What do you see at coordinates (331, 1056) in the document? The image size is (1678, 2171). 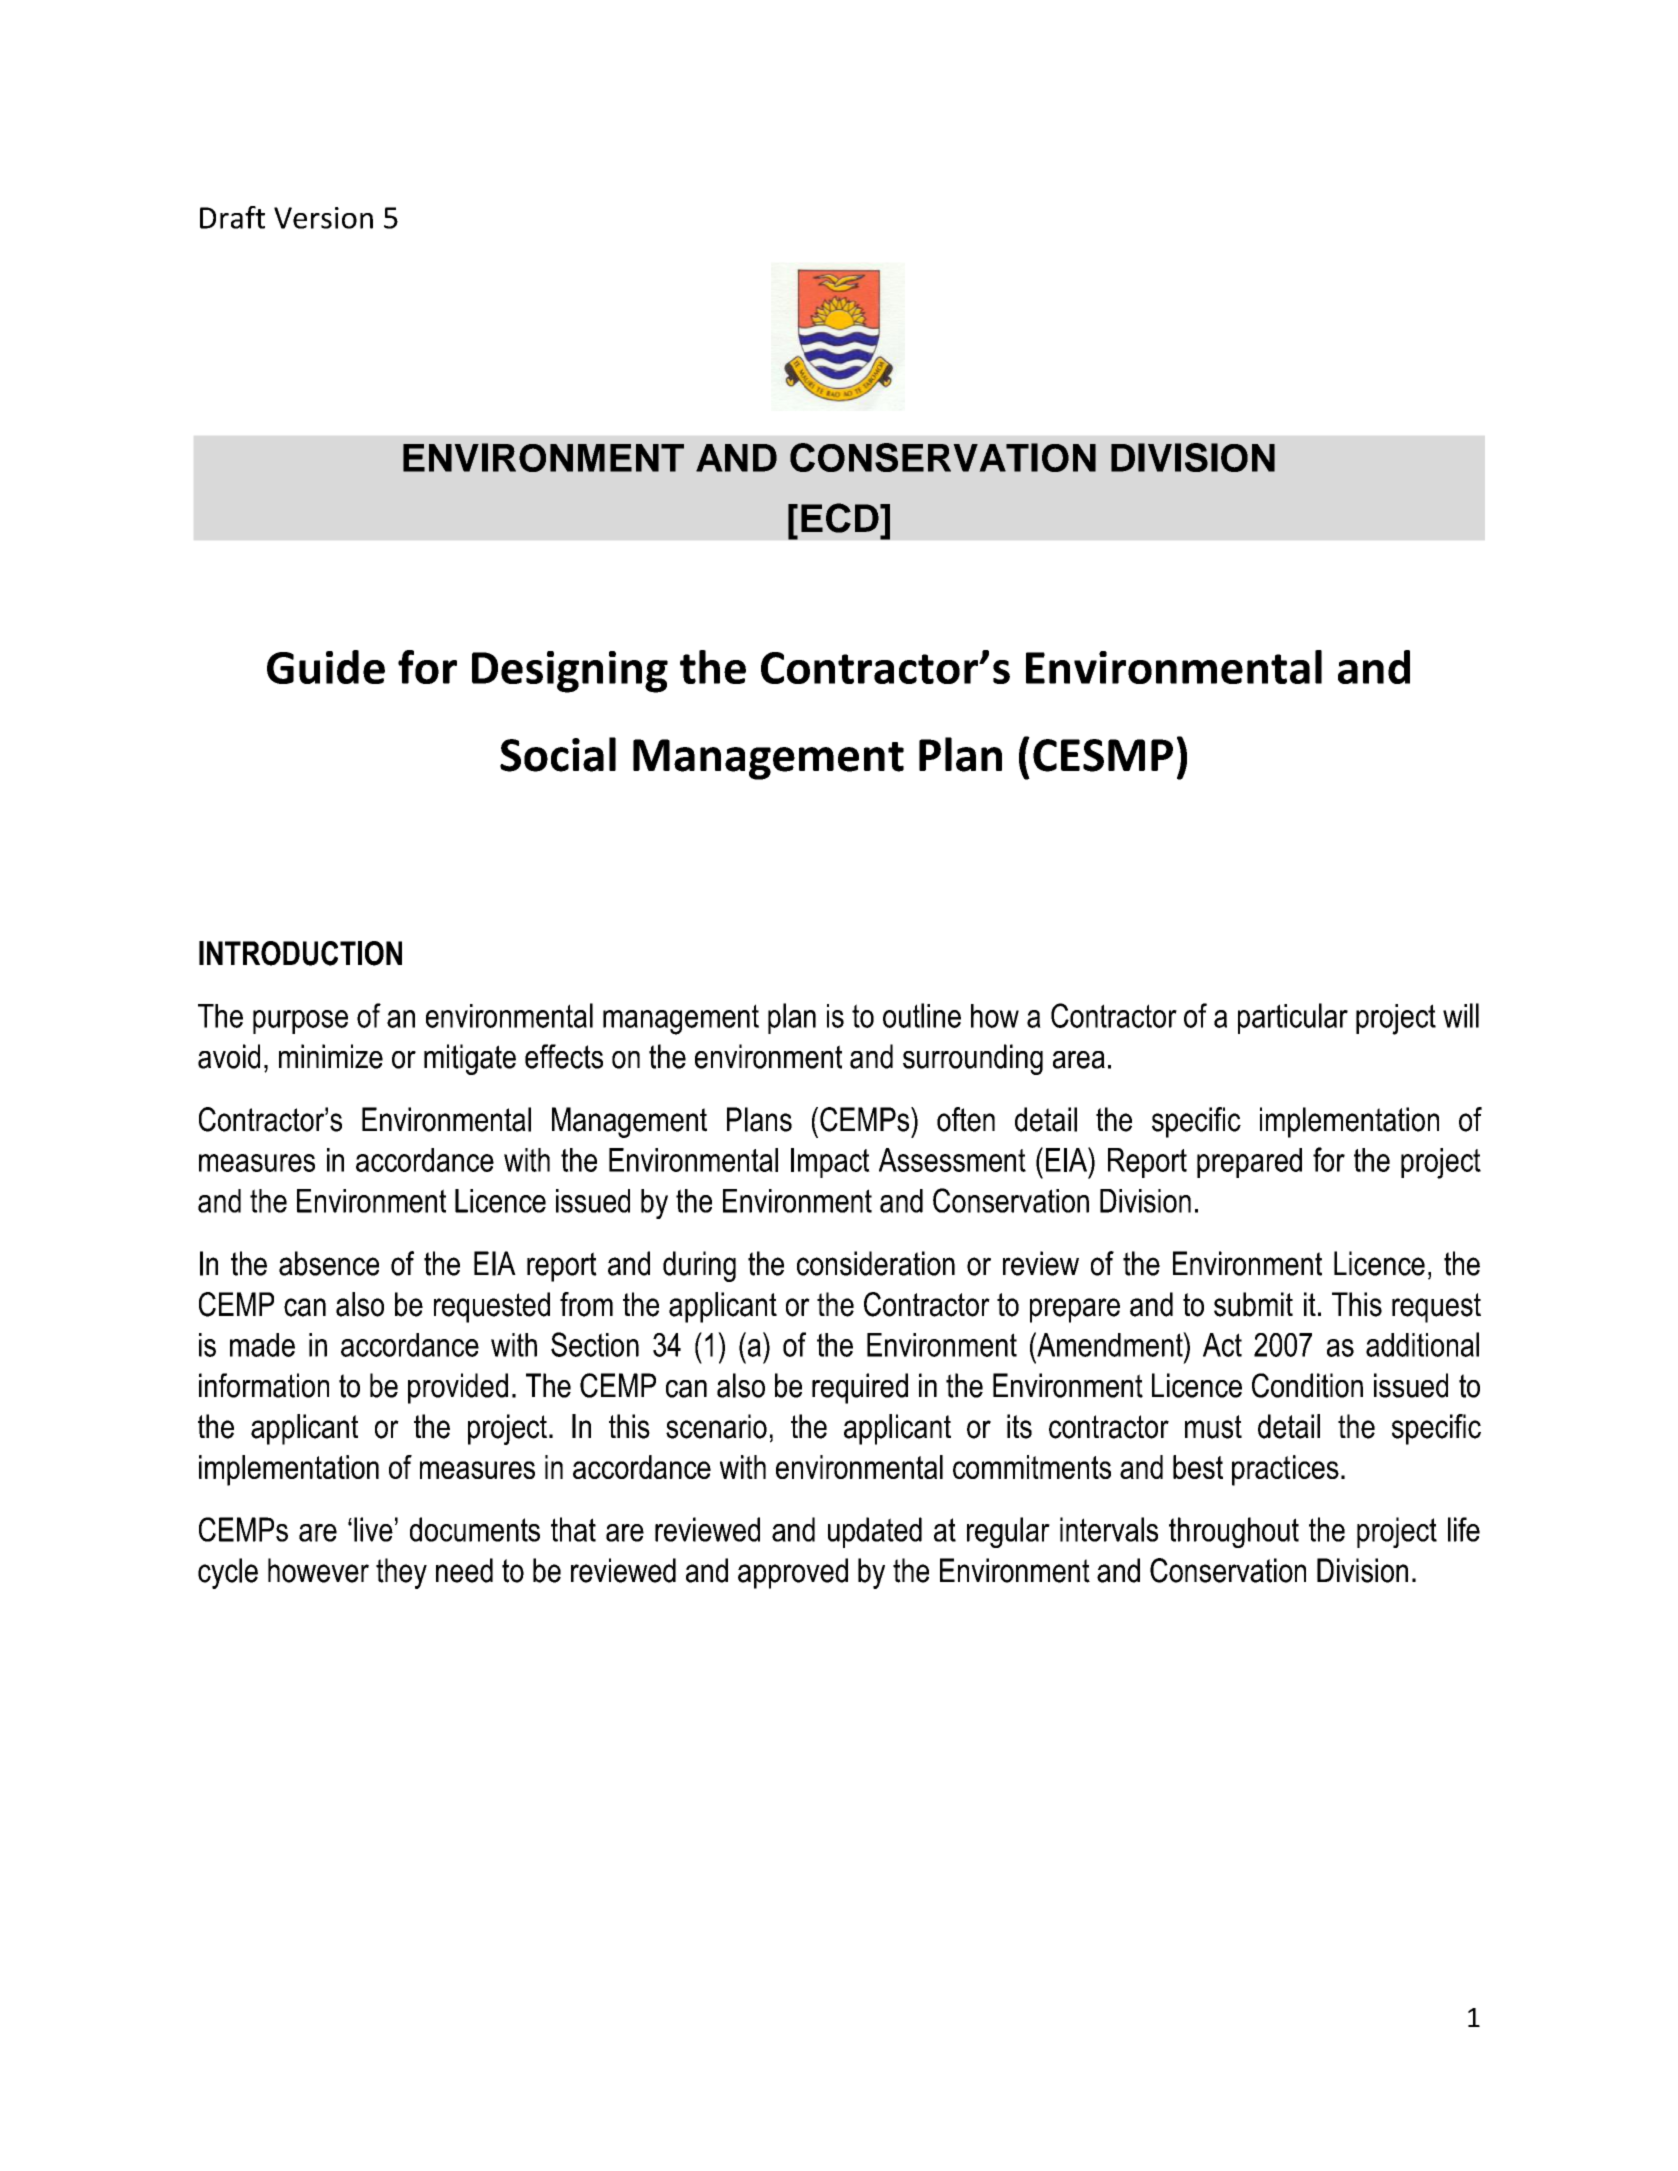 I see `minimize` at bounding box center [331, 1056].
